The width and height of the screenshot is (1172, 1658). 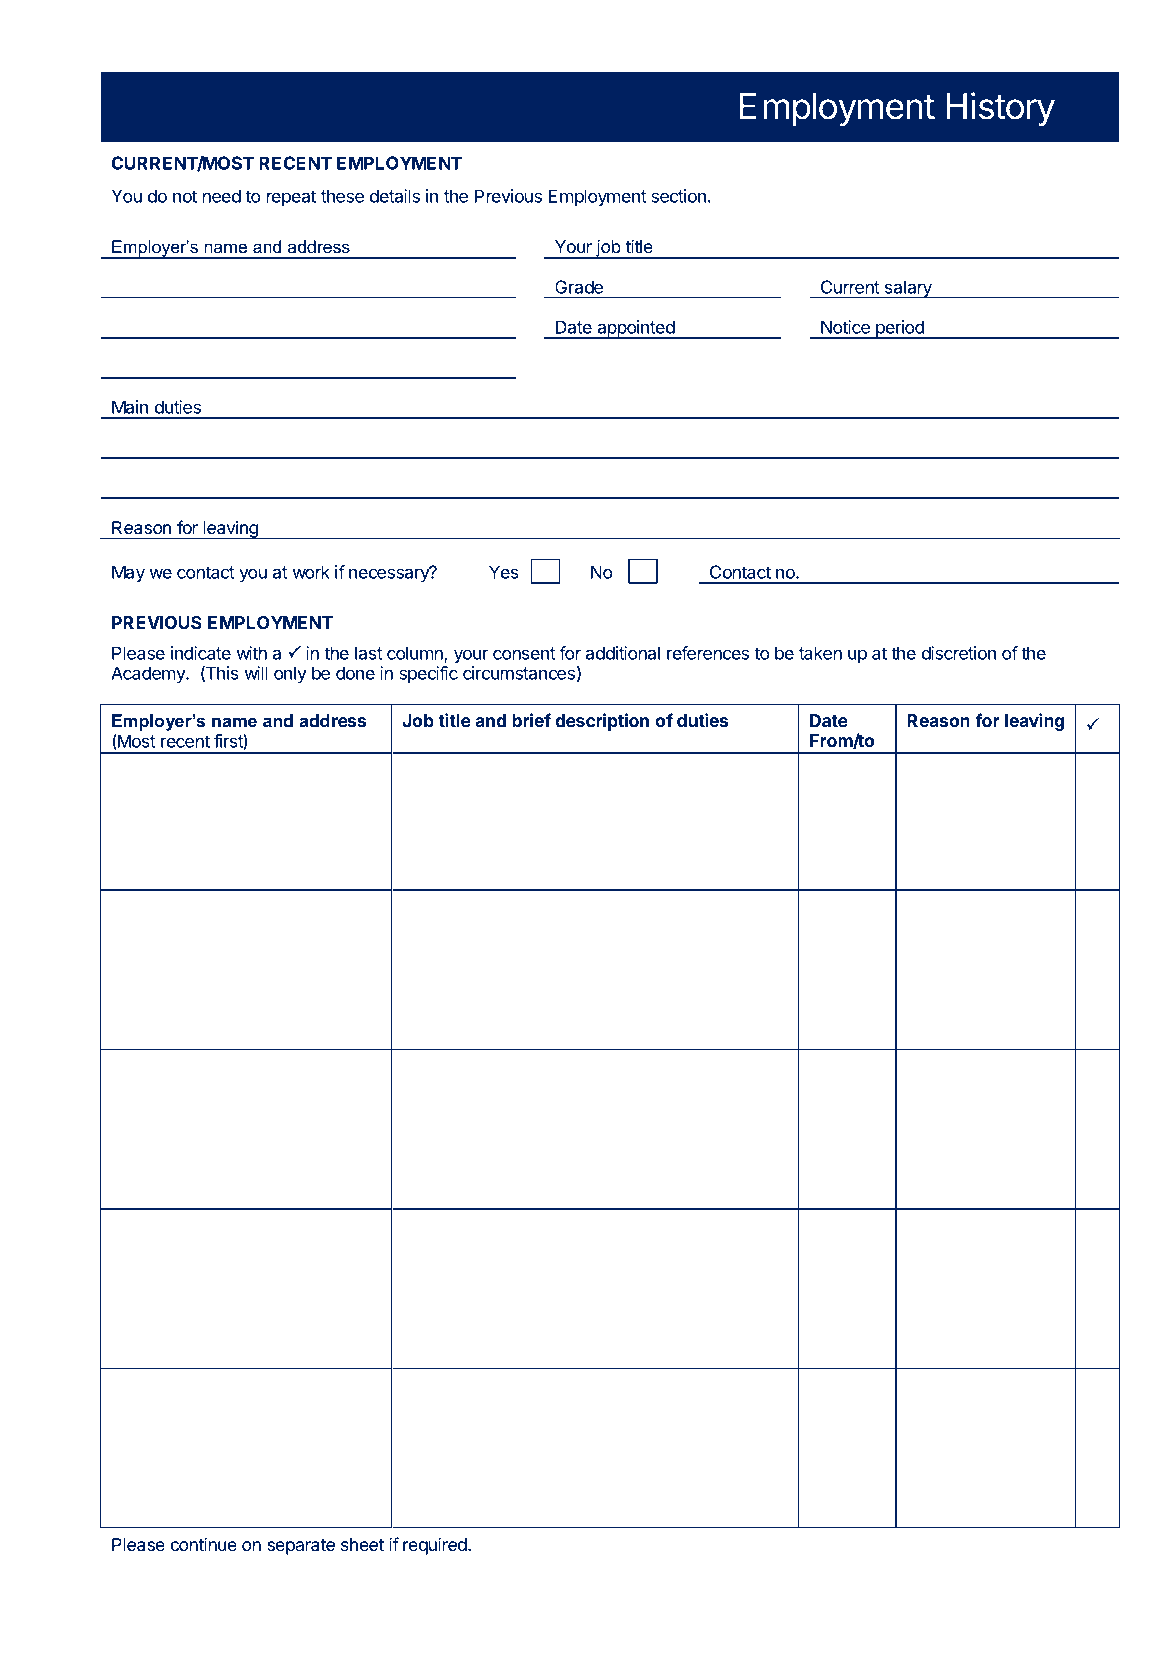 I want to click on need, so click(x=222, y=196).
